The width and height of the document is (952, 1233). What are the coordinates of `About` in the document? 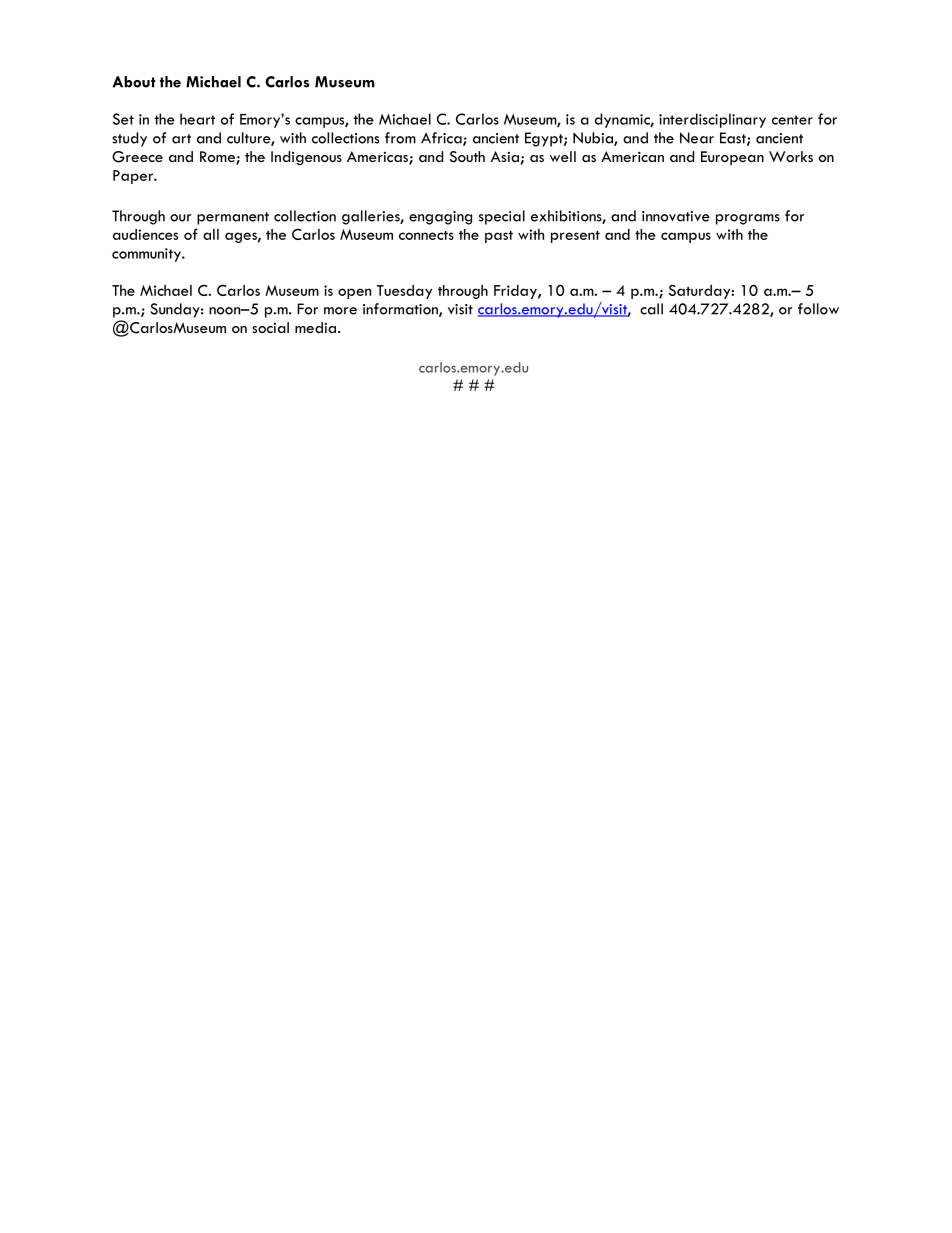 It's located at (134, 82).
